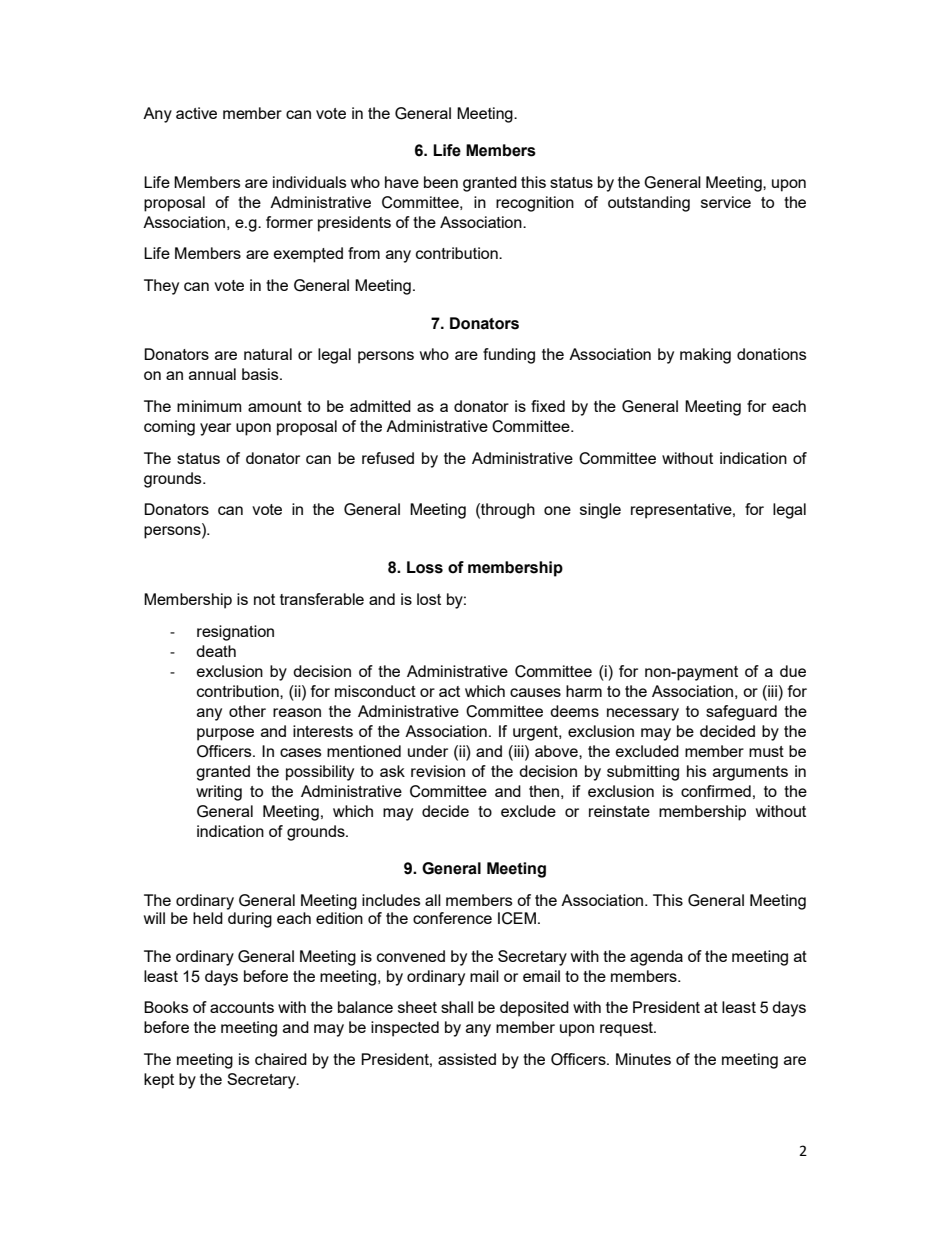 Image resolution: width=952 pixels, height=1233 pixels. Describe the element at coordinates (726, 202) in the screenshot. I see `service` at that location.
